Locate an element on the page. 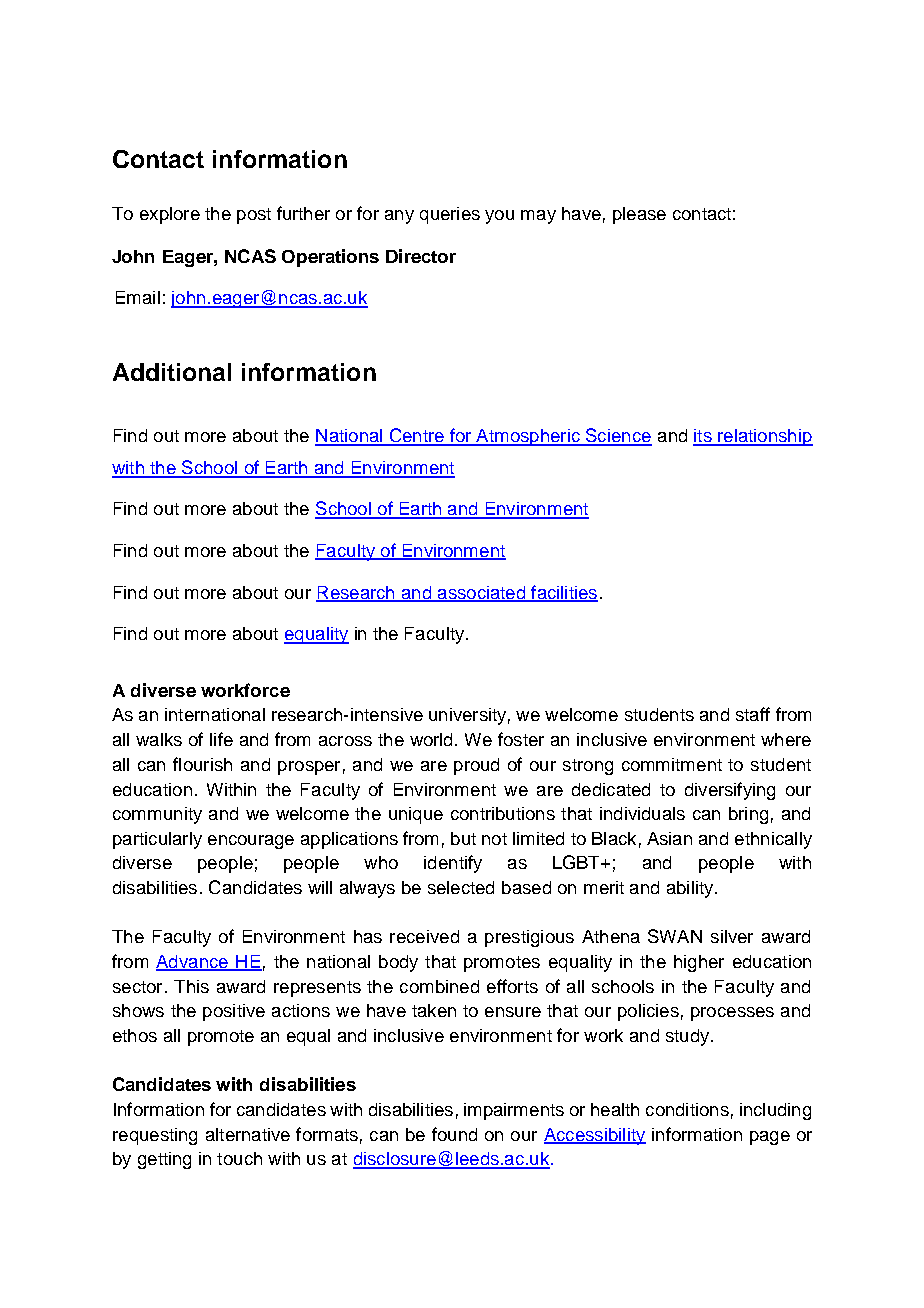  please is located at coordinates (639, 215).
